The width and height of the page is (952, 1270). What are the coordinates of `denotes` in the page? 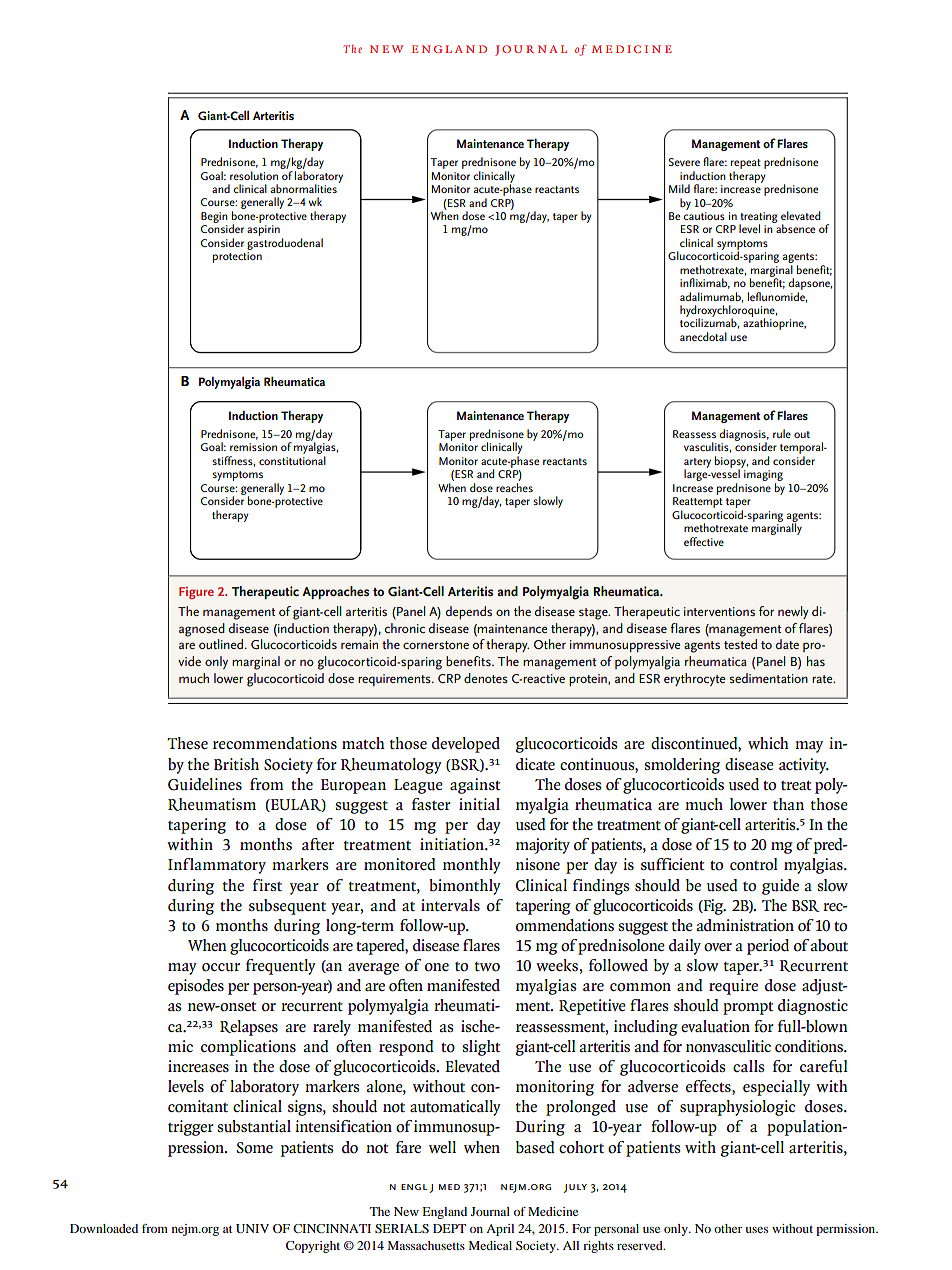 It's located at (486, 678).
